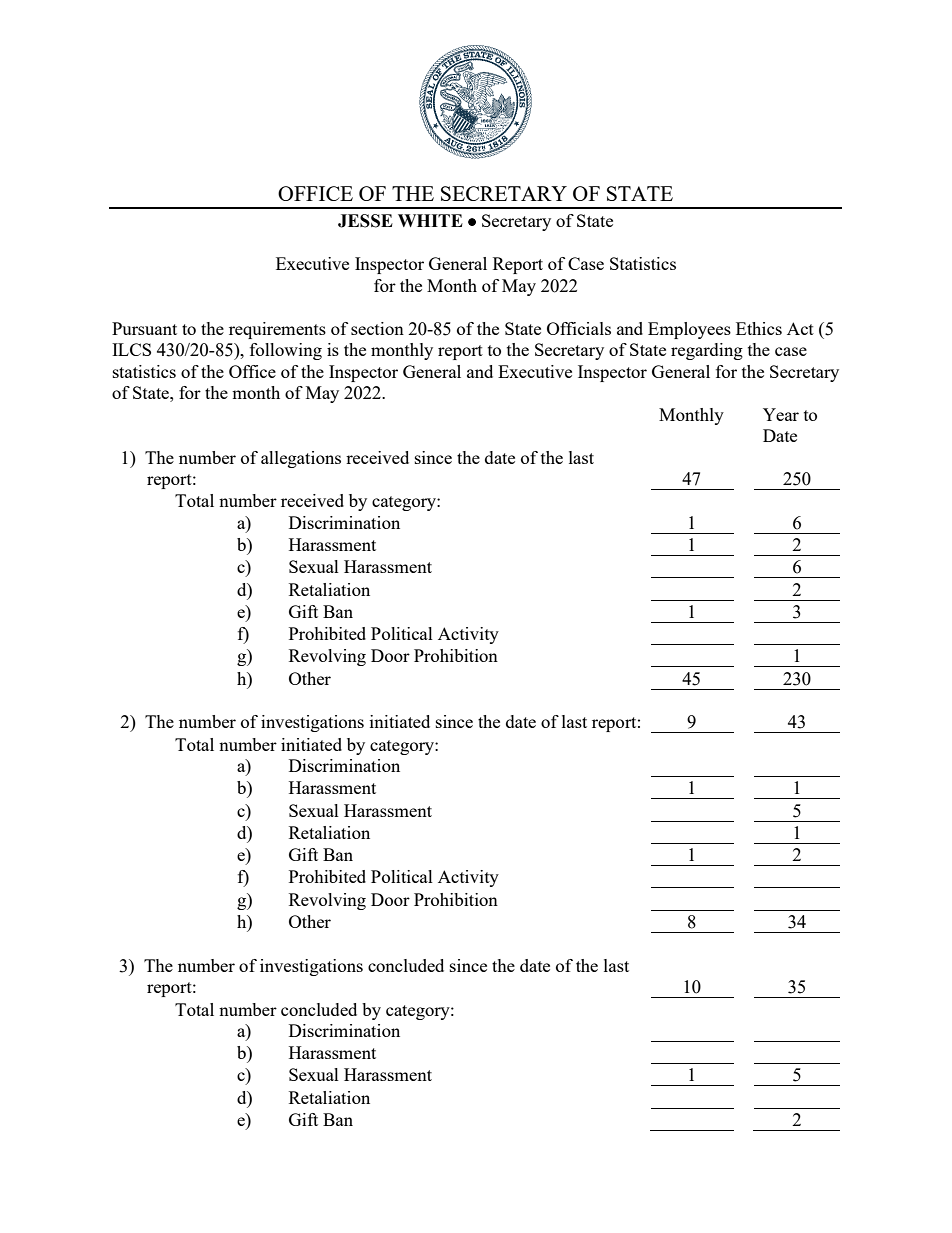 This document has height=1233, width=952. Describe the element at coordinates (707, 351) in the document. I see `regarding` at that location.
